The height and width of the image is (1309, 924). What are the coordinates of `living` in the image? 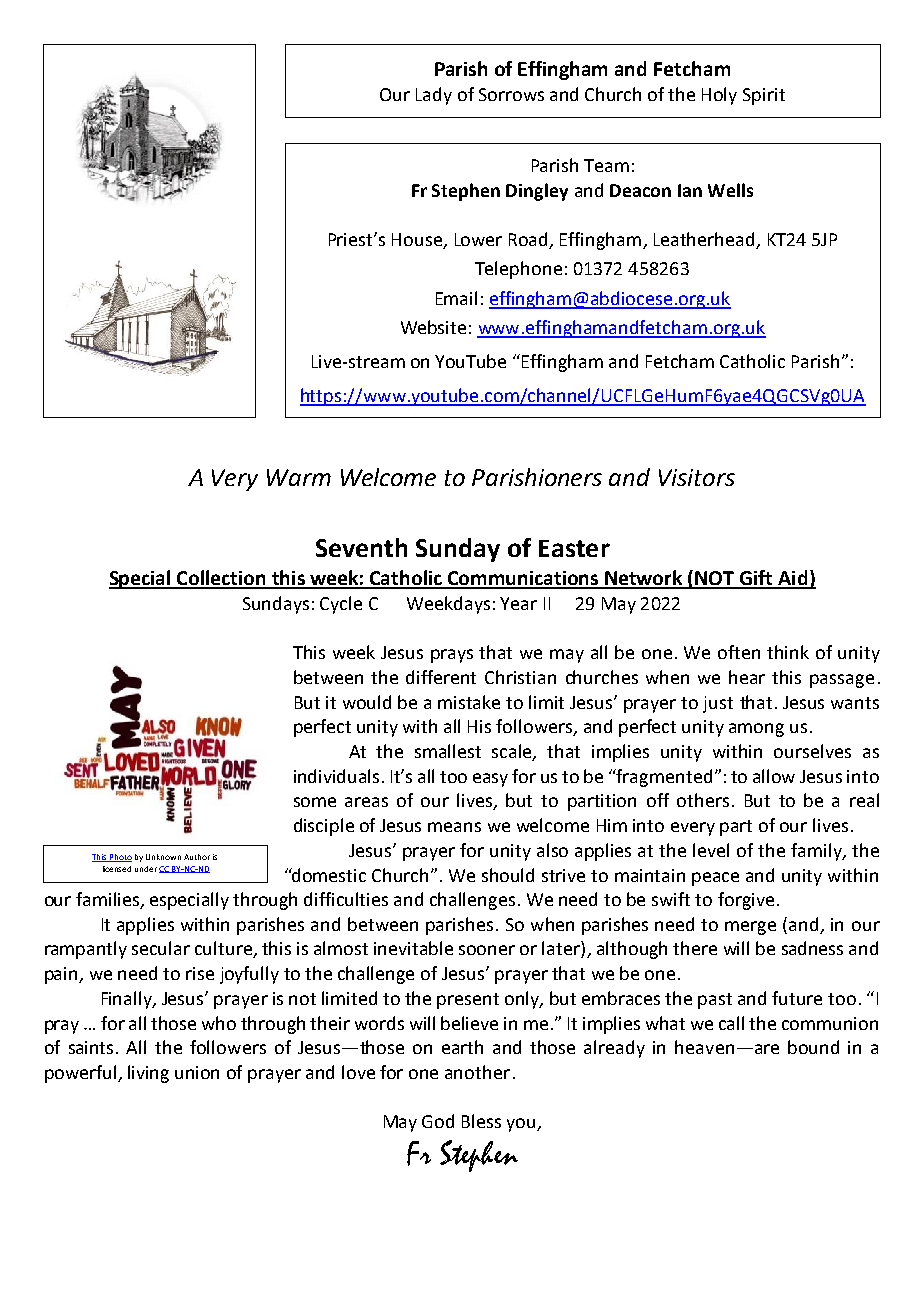 It's located at (148, 1074).
